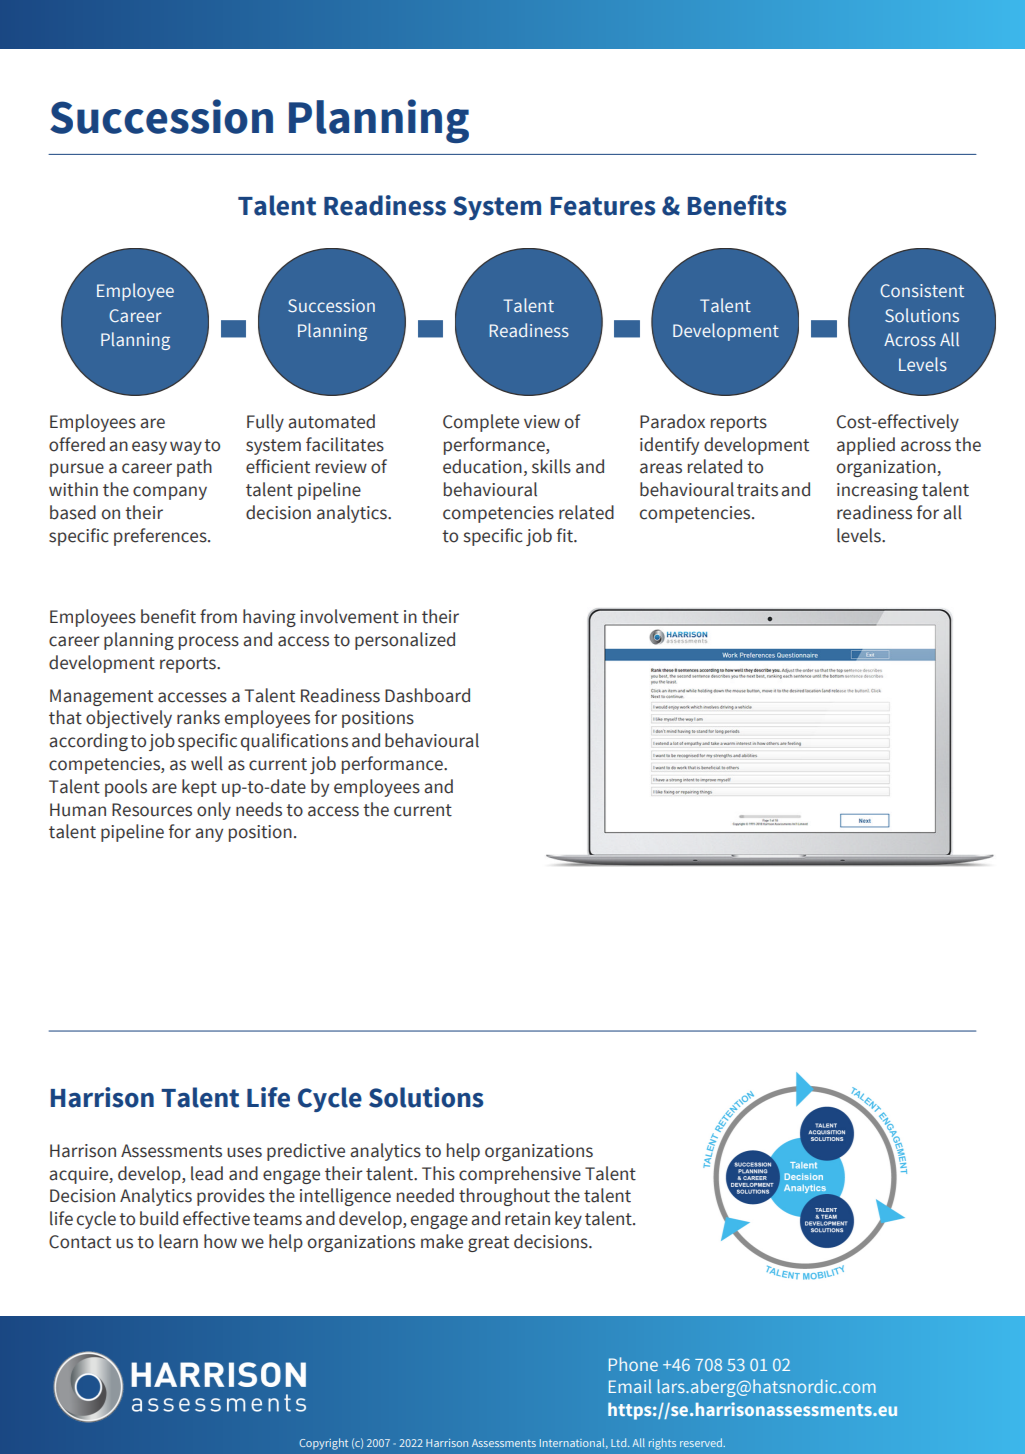 Image resolution: width=1025 pixels, height=1454 pixels. What do you see at coordinates (922, 290) in the screenshot?
I see `Consistent` at bounding box center [922, 290].
